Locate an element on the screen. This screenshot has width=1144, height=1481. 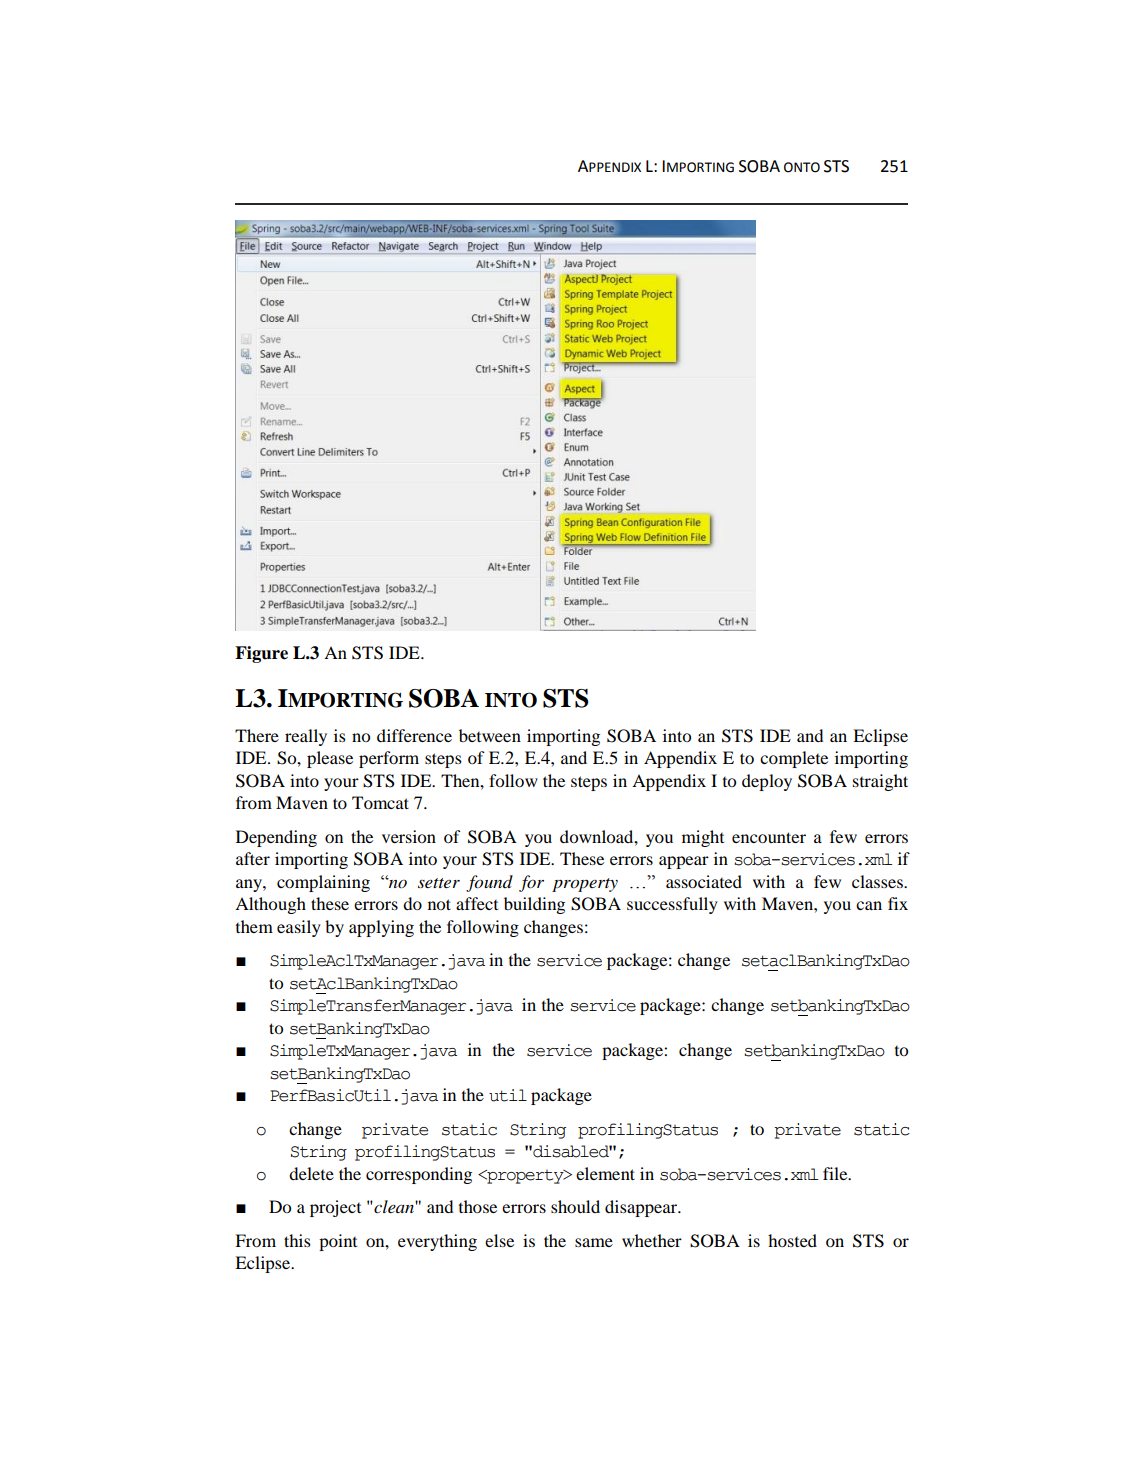
should is located at coordinates (575, 1206).
